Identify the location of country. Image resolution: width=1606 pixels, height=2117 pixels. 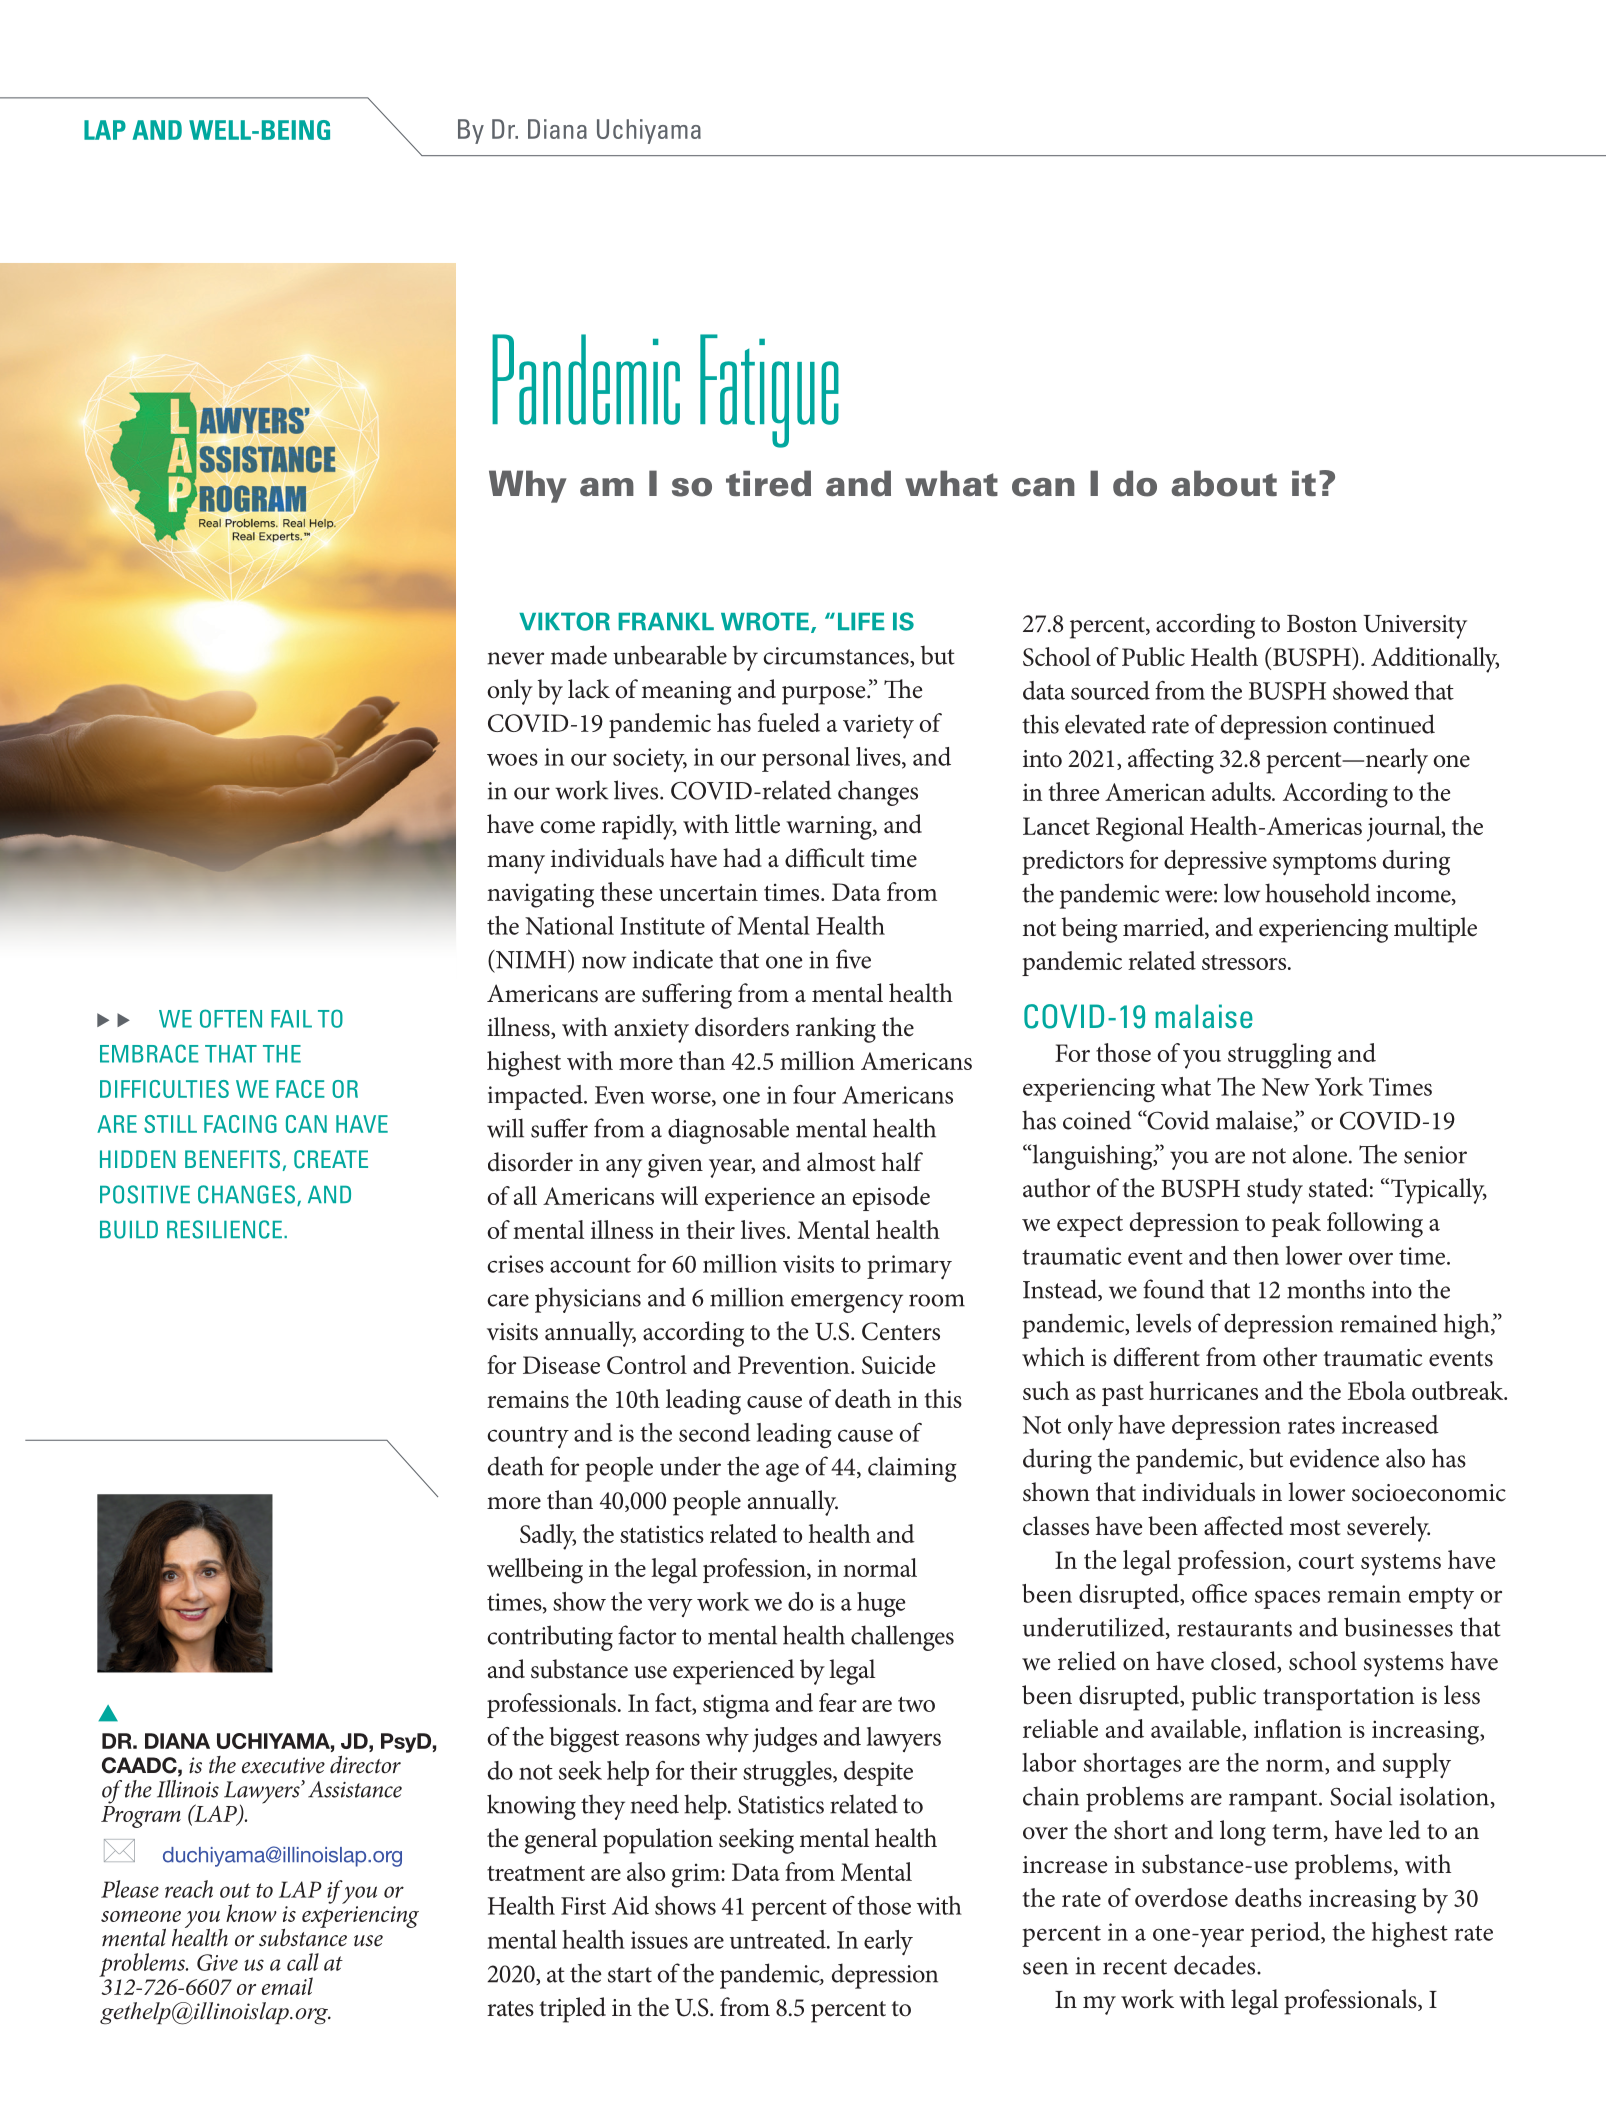
(528, 1437).
